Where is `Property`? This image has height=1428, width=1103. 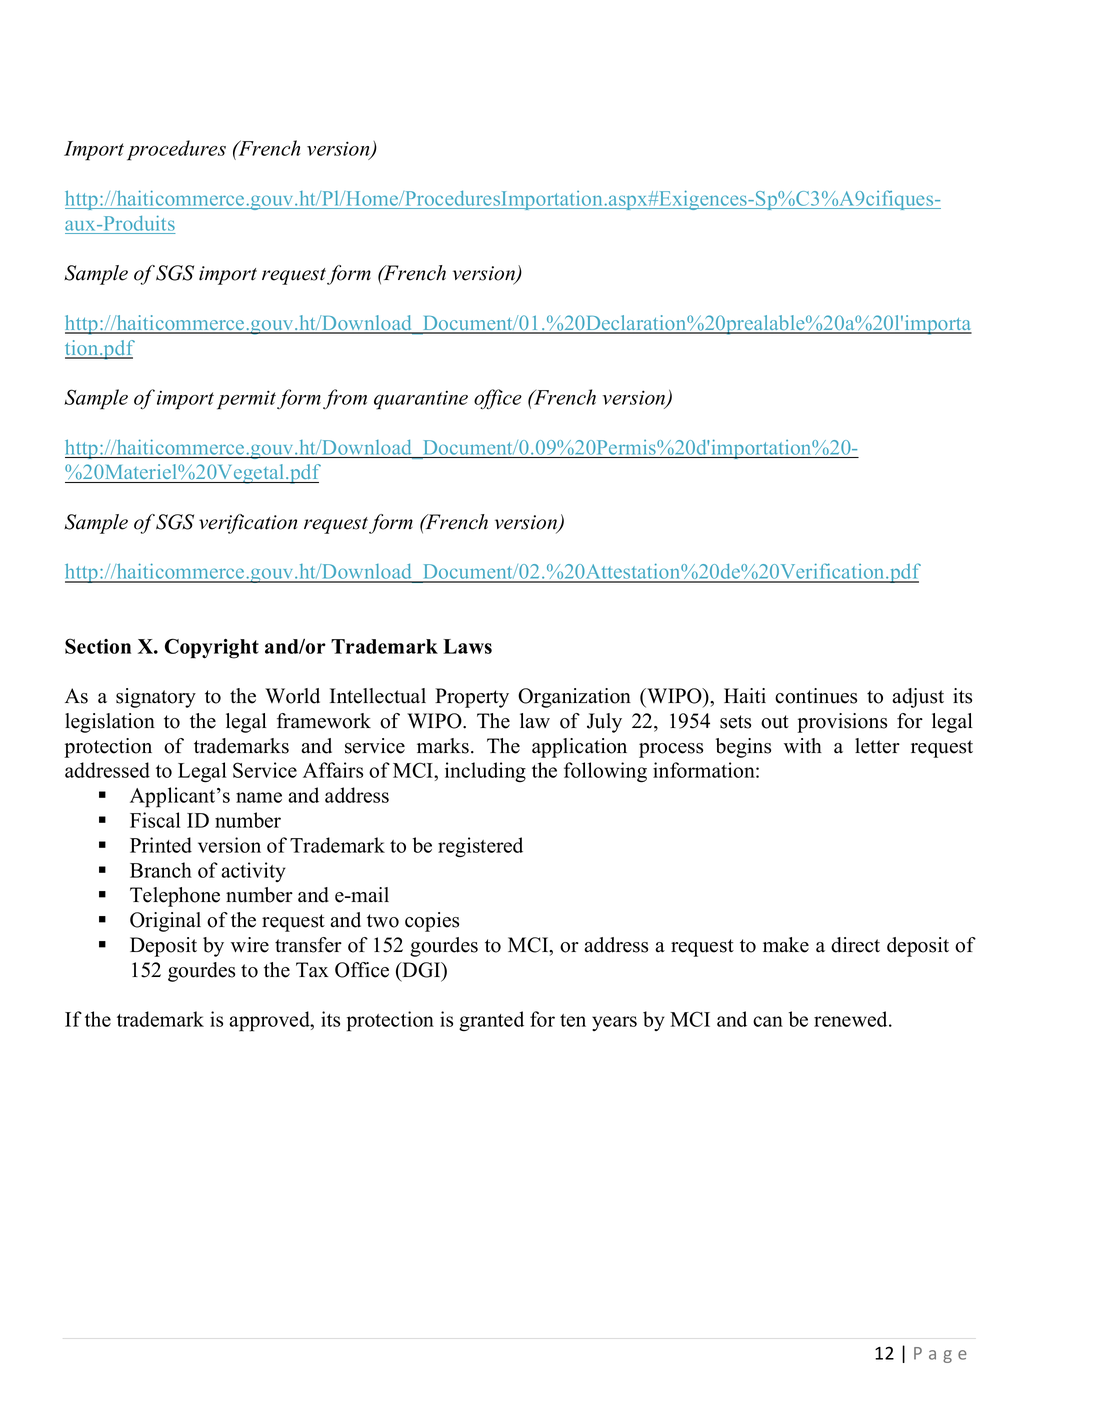 Property is located at coordinates (472, 698).
